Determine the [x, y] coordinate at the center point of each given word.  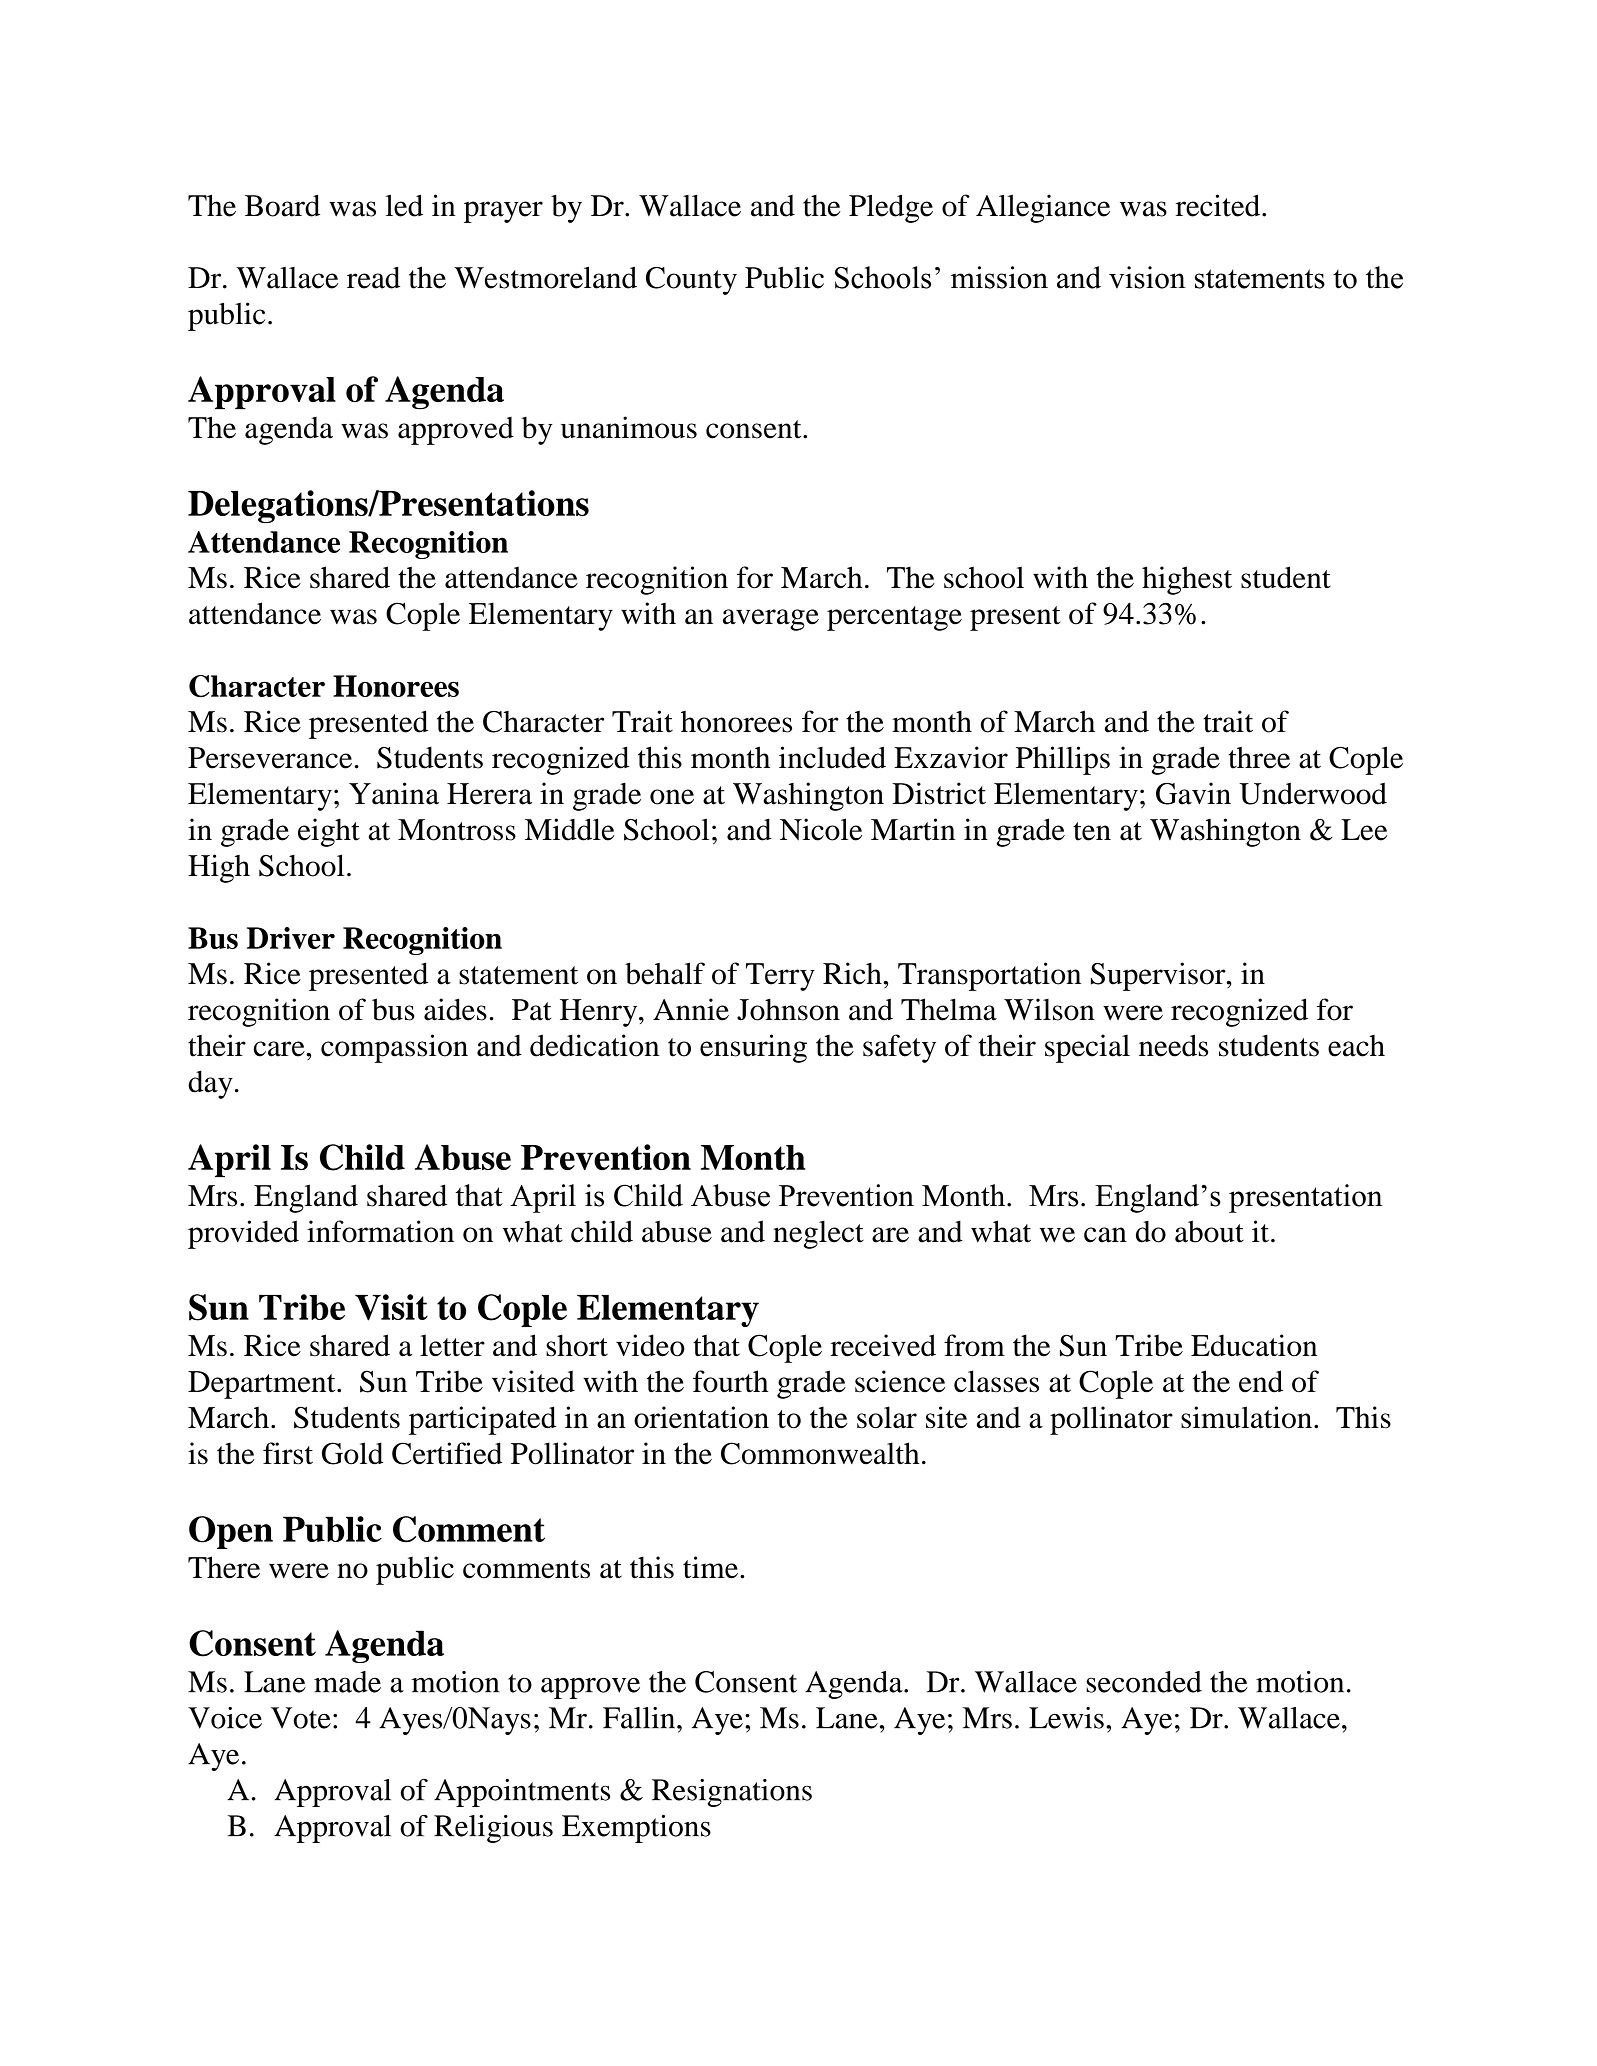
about [1209, 1231]
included [832, 757]
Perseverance [270, 758]
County [691, 281]
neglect [818, 1234]
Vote [301, 1718]
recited [1219, 205]
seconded [1144, 1682]
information [380, 1231]
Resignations [732, 1793]
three [1259, 757]
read [373, 278]
